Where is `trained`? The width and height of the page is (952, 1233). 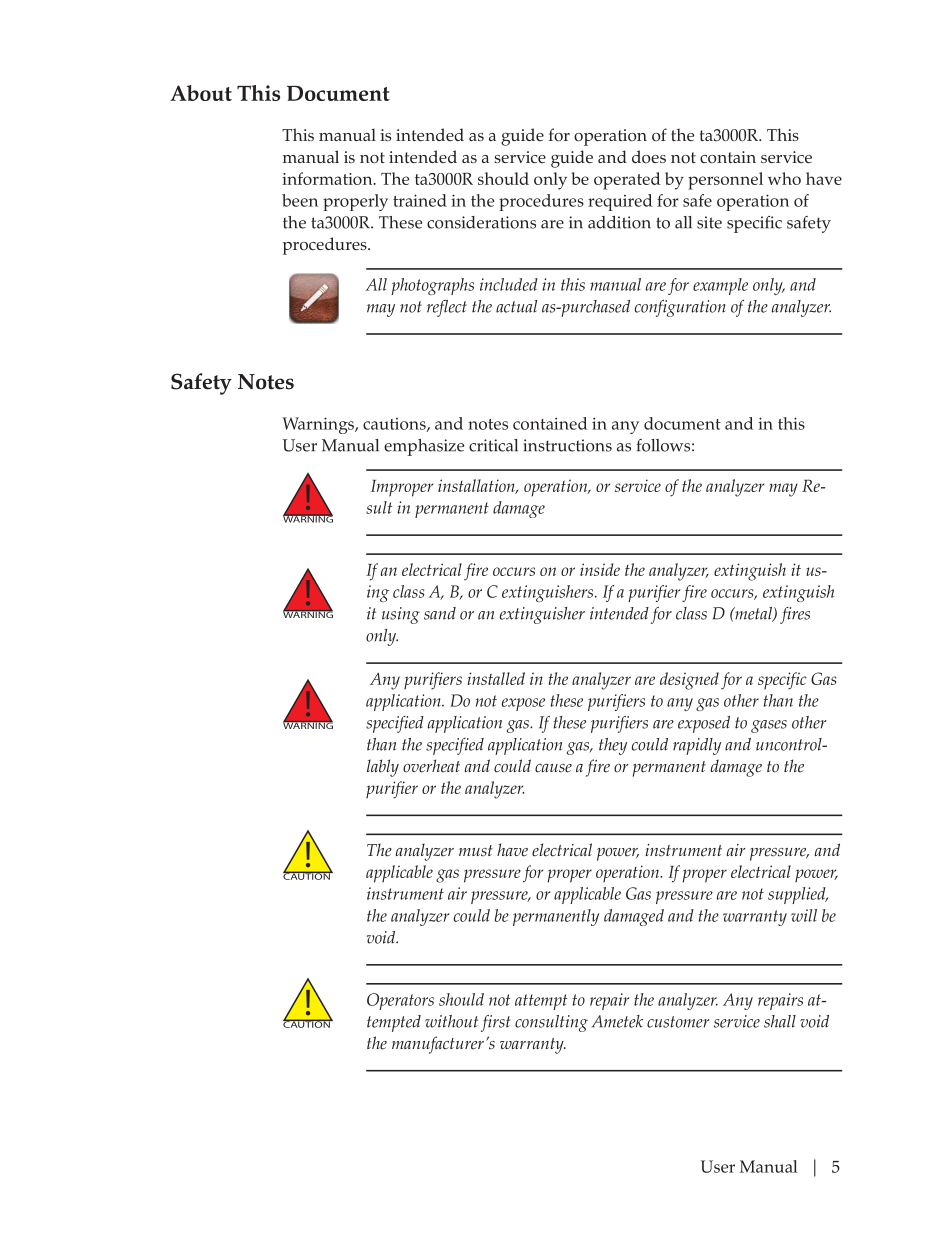
trained is located at coordinates (420, 200).
